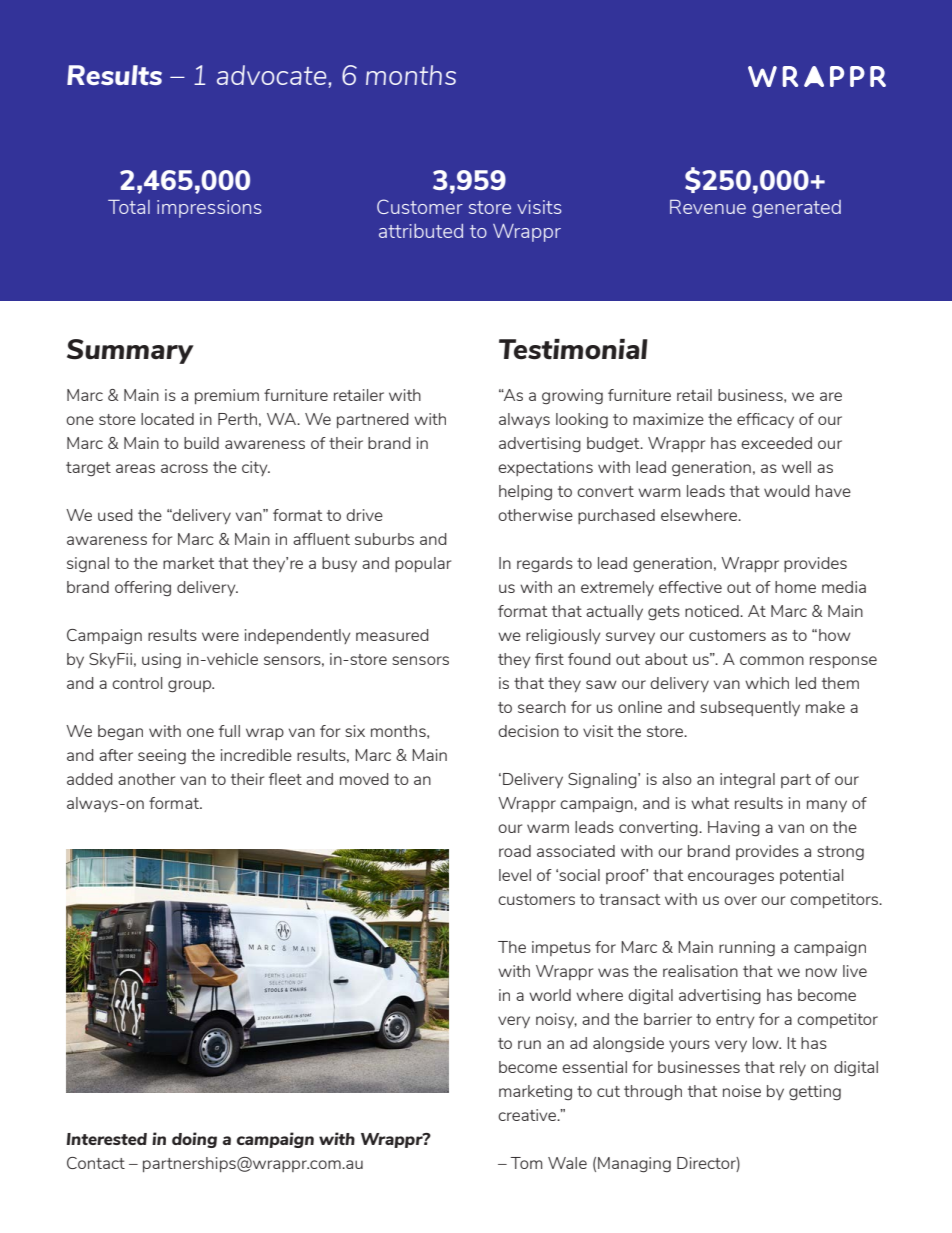 Image resolution: width=952 pixels, height=1233 pixels. Describe the element at coordinates (776, 443) in the page. I see `exceeded` at that location.
